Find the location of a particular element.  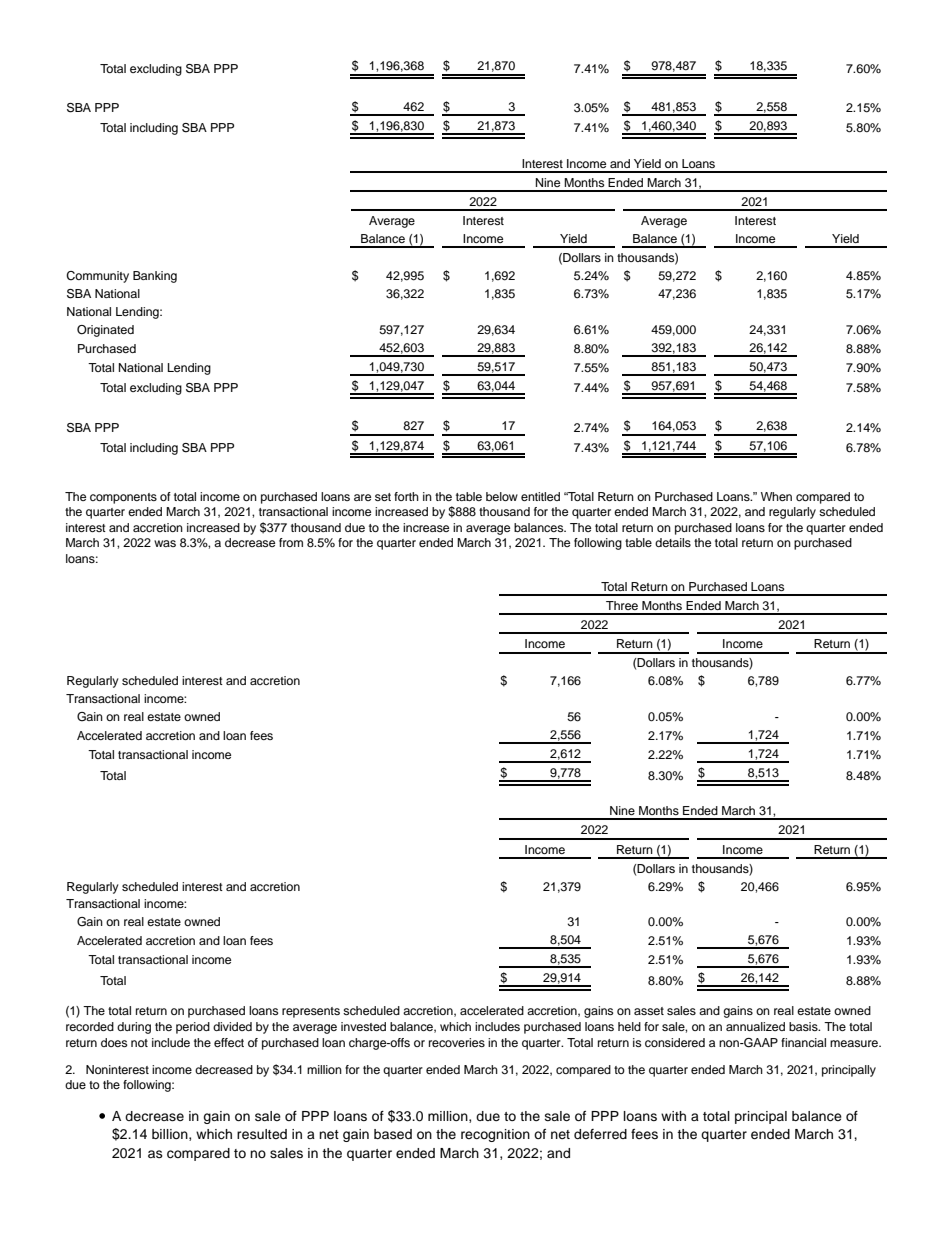

When is located at coordinates (776, 496).
